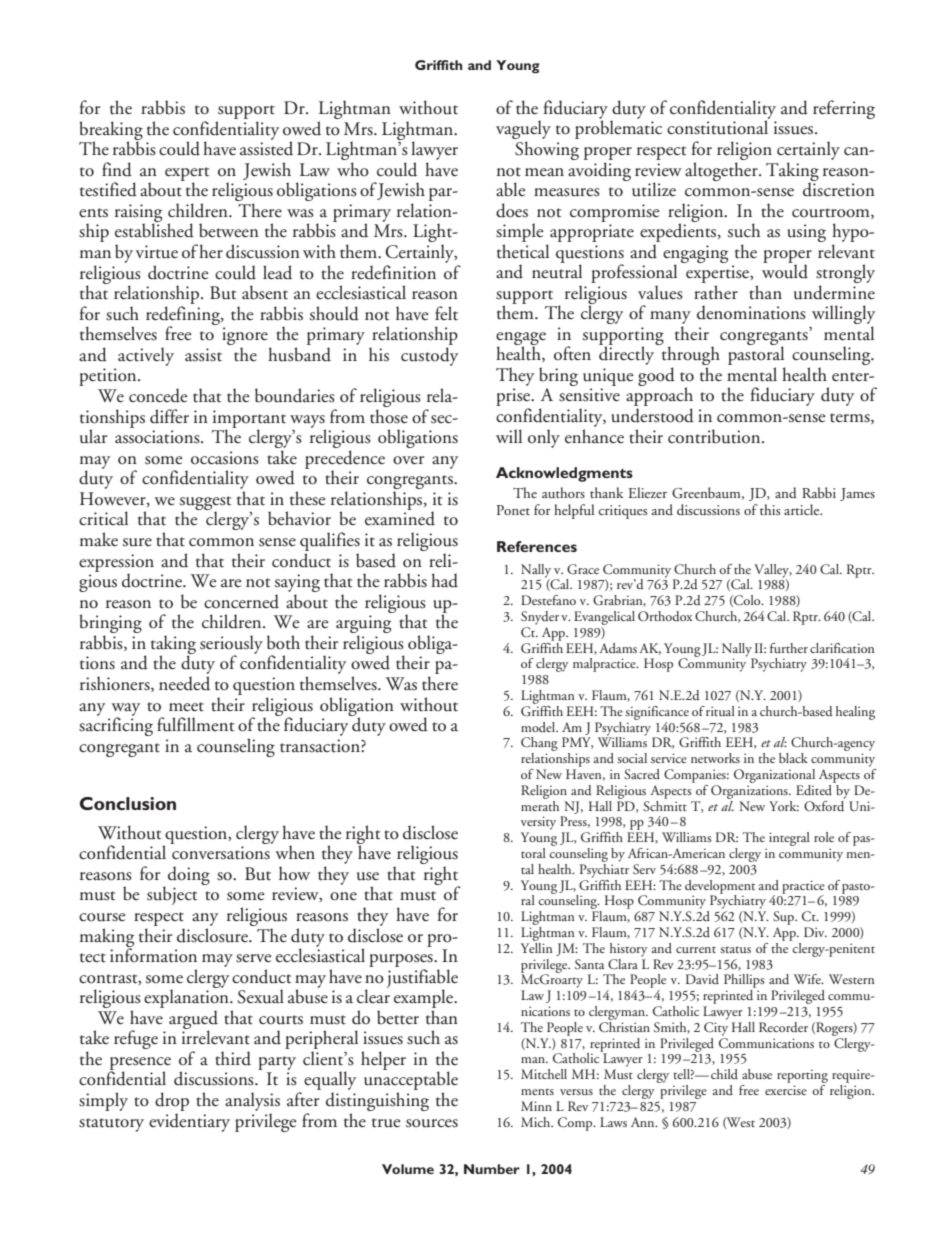 This document has height=1237, width=952. I want to click on over, so click(408, 460).
